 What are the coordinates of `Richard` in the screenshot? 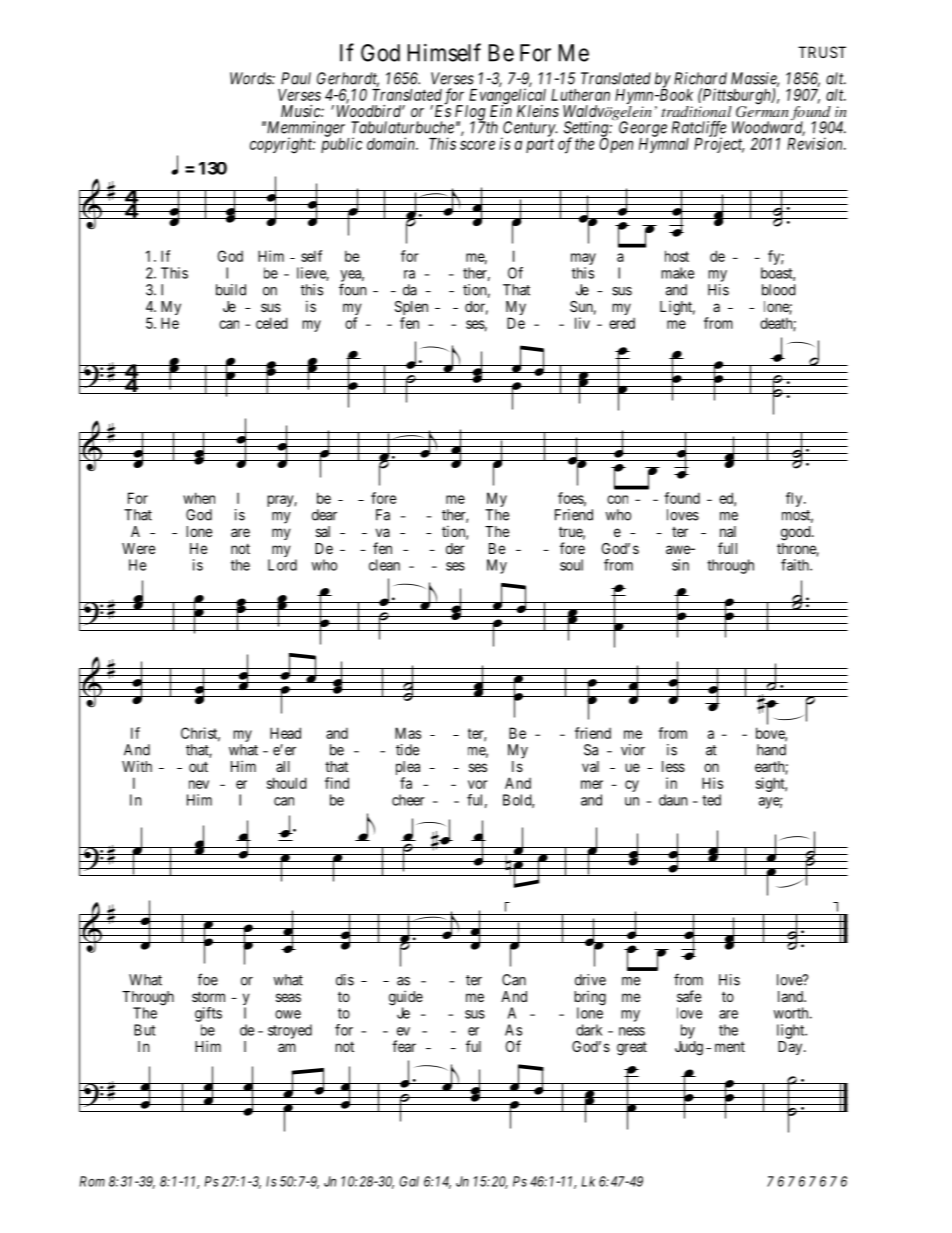 It's located at (700, 78).
